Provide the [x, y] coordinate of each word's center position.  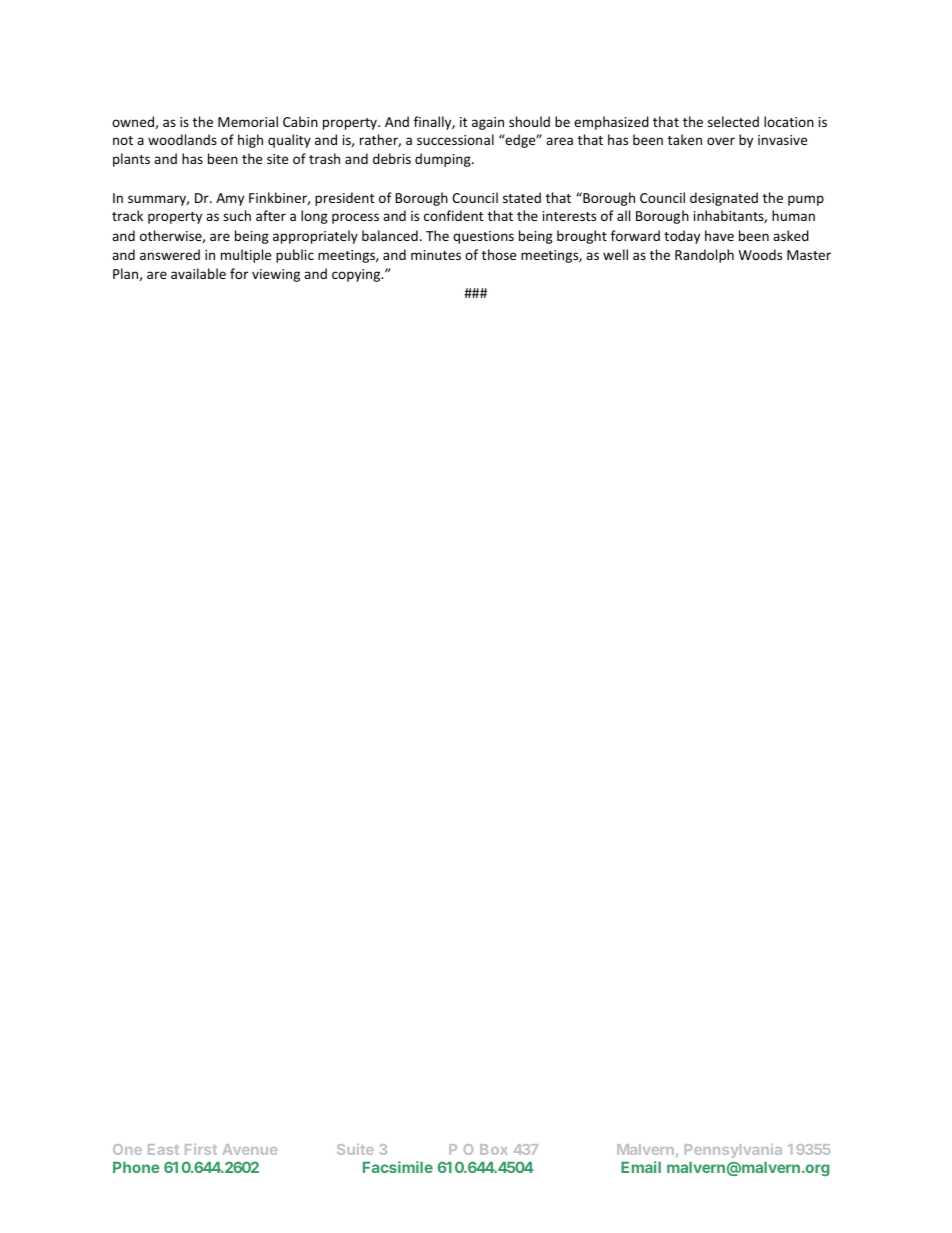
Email [641, 1167]
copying [357, 275]
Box [494, 1149]
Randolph [704, 256]
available [198, 273]
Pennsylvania [733, 1151]
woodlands [182, 139]
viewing [276, 275]
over [721, 141]
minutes [436, 255]
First [201, 1149]
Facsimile [398, 1167]
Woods [760, 254]
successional [455, 139]
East [163, 1149]
